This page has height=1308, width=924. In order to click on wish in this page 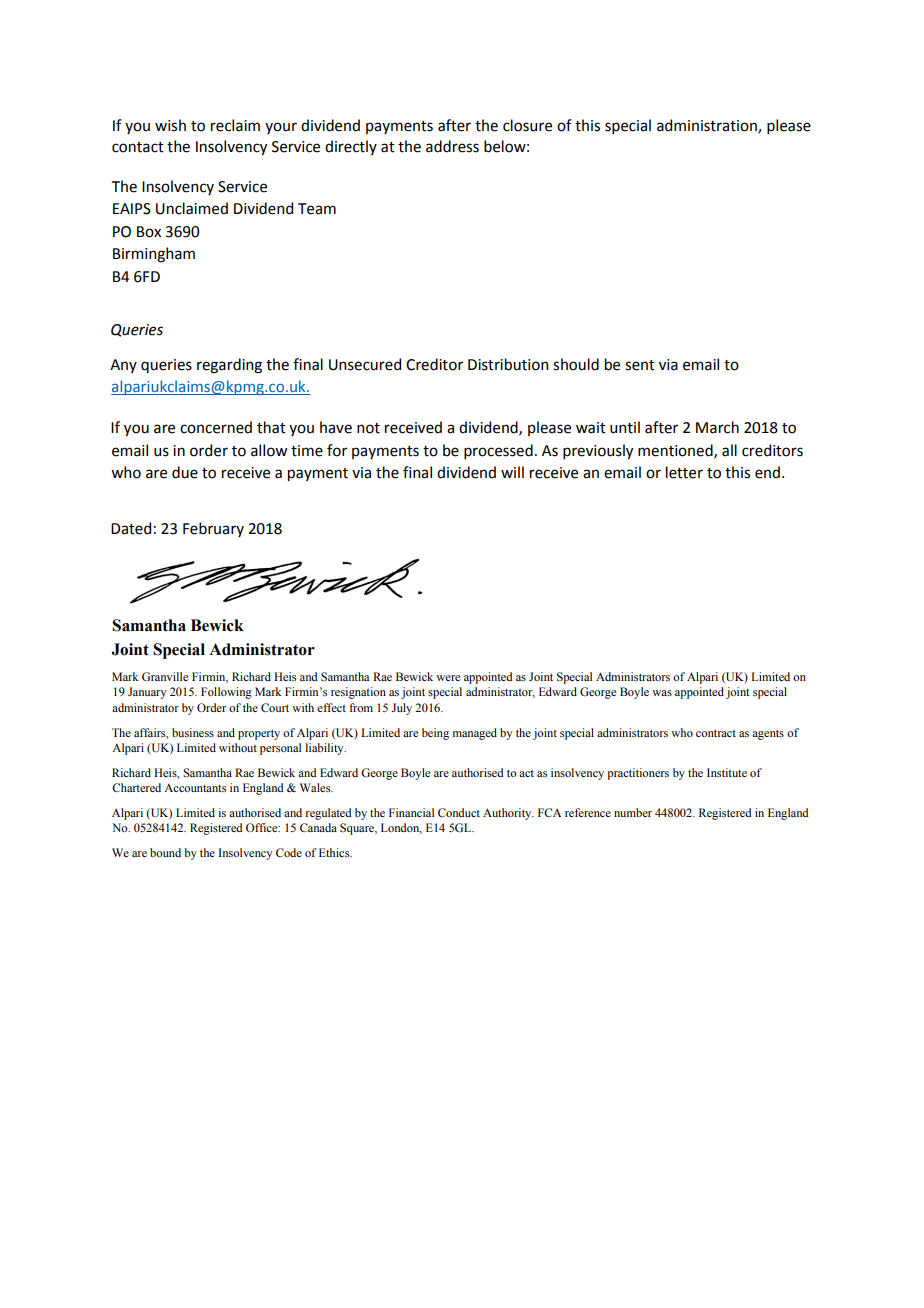, I will do `click(170, 125)`.
